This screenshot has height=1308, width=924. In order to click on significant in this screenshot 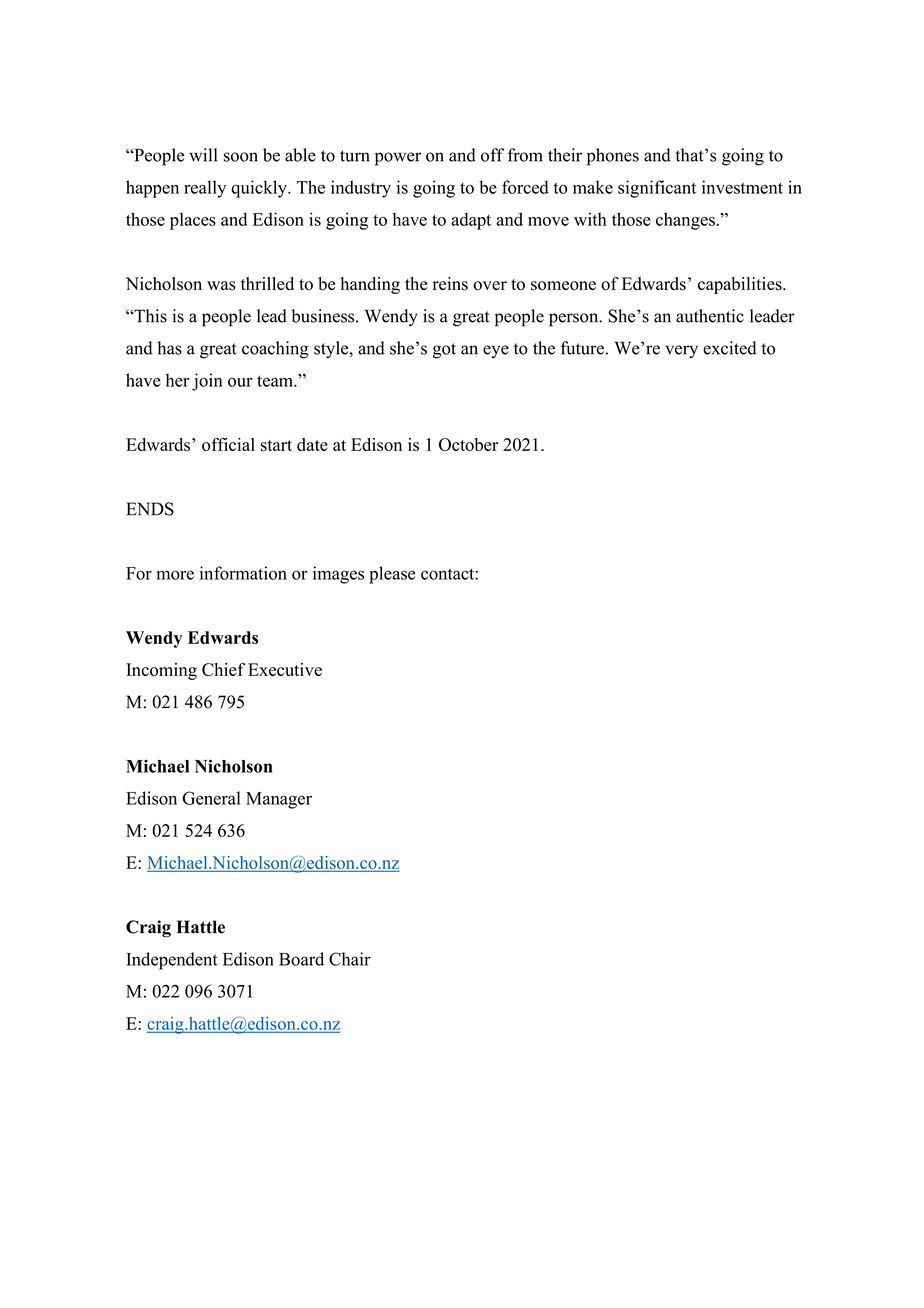, I will do `click(657, 189)`.
